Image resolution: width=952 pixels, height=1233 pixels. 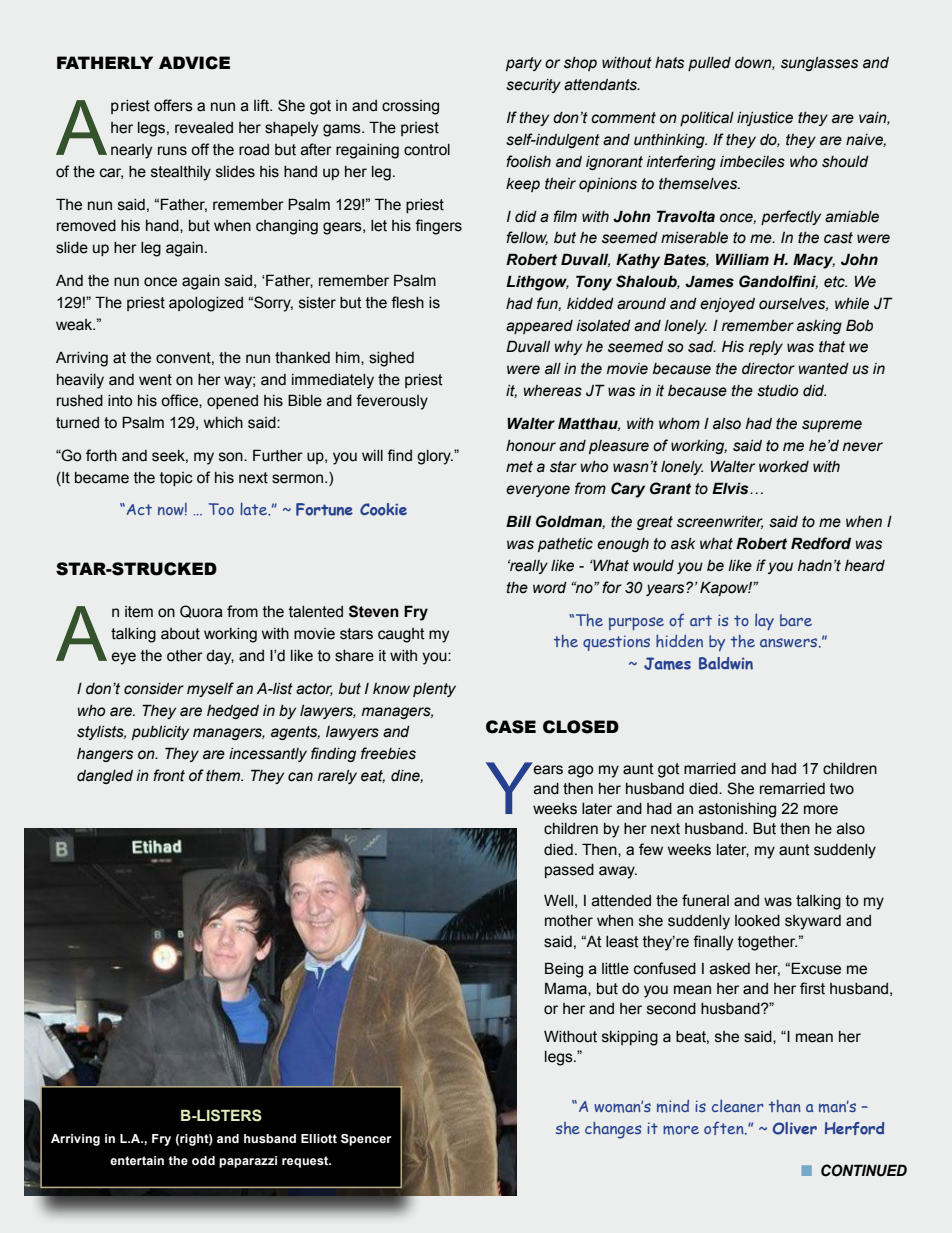 I want to click on entertain, so click(x=137, y=1160).
